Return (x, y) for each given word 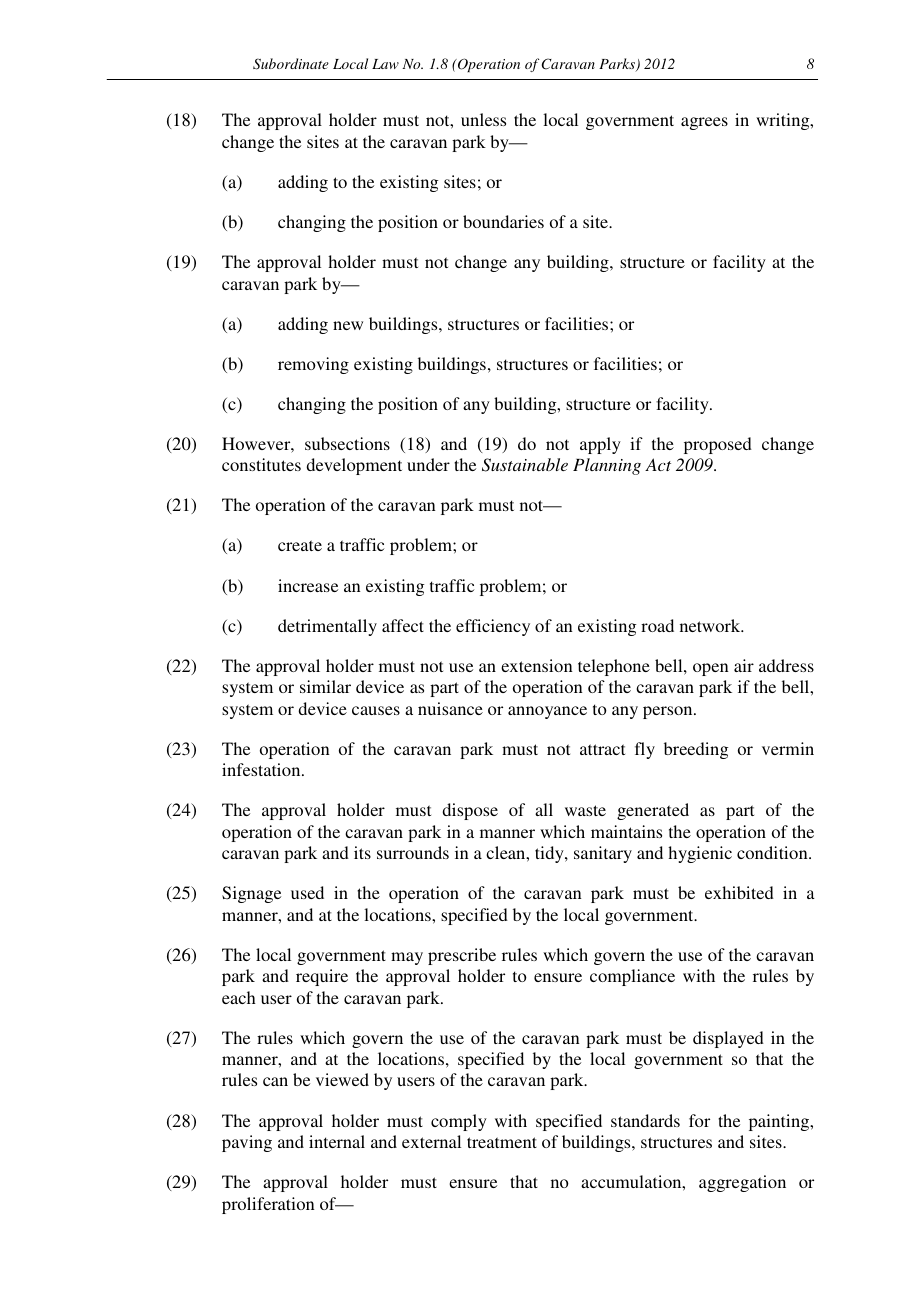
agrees (704, 123)
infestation (262, 769)
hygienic (700, 854)
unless (483, 119)
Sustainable (525, 465)
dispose (470, 811)
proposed (718, 445)
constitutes (261, 464)
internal (337, 1141)
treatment (502, 1142)
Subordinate (291, 64)
